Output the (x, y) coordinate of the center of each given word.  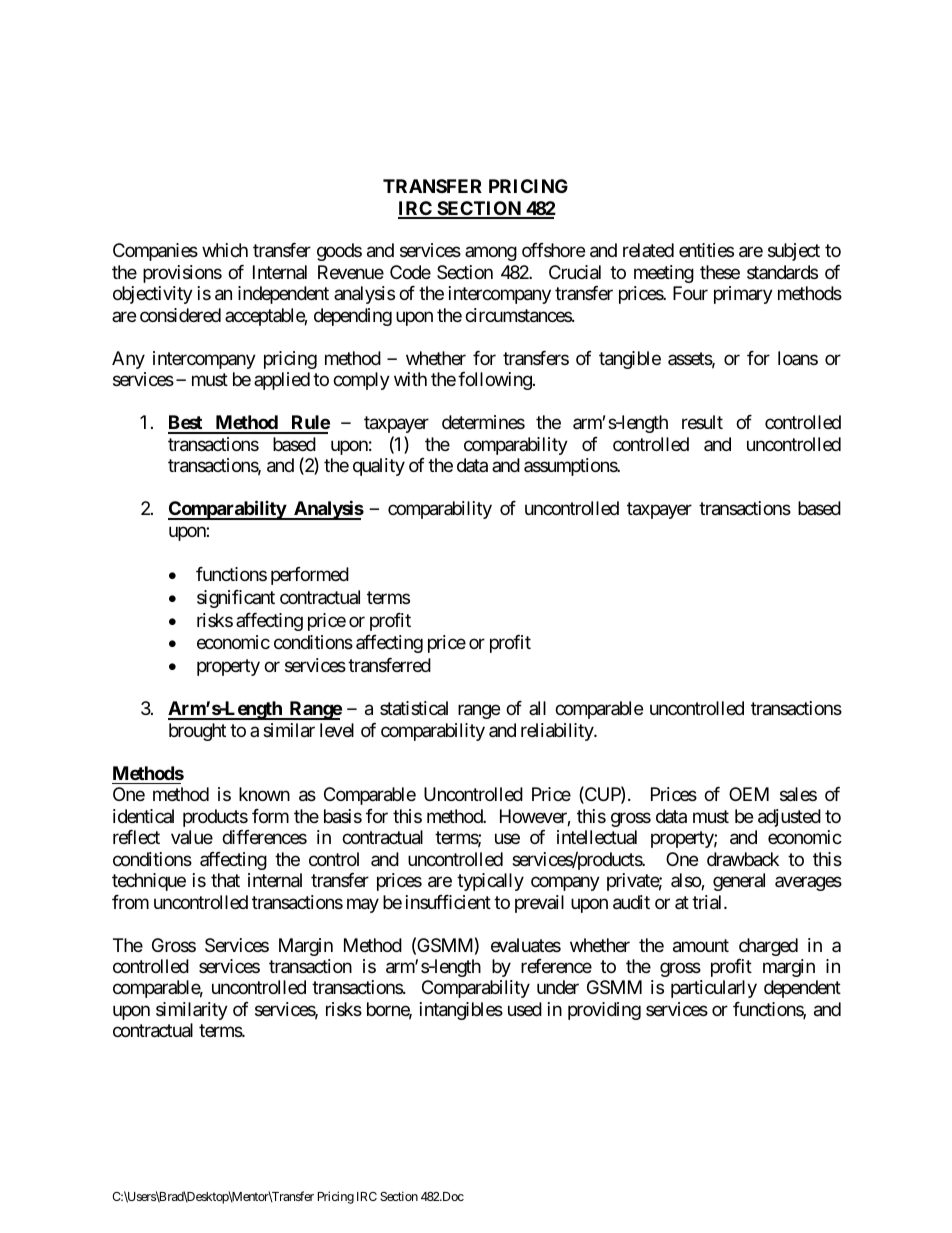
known (264, 794)
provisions (182, 274)
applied (282, 381)
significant (236, 599)
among (491, 254)
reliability (558, 732)
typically (490, 882)
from (130, 902)
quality (379, 467)
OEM (749, 794)
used (525, 1009)
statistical (414, 708)
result (702, 422)
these (720, 272)
